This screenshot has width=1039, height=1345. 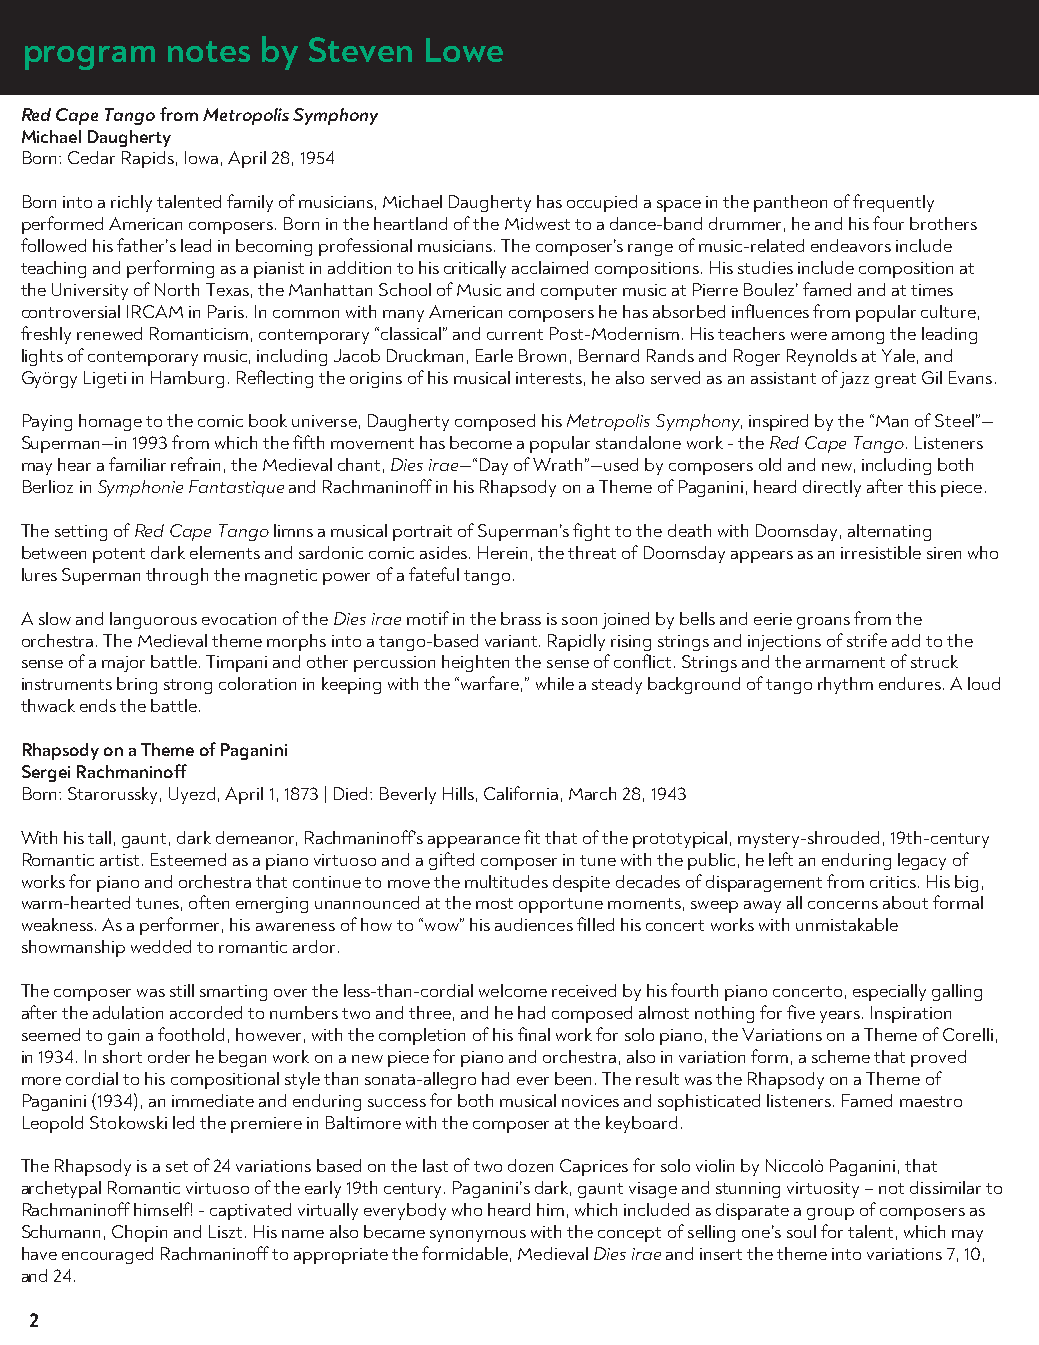 What do you see at coordinates (478, 1236) in the screenshot?
I see `synonymous` at bounding box center [478, 1236].
